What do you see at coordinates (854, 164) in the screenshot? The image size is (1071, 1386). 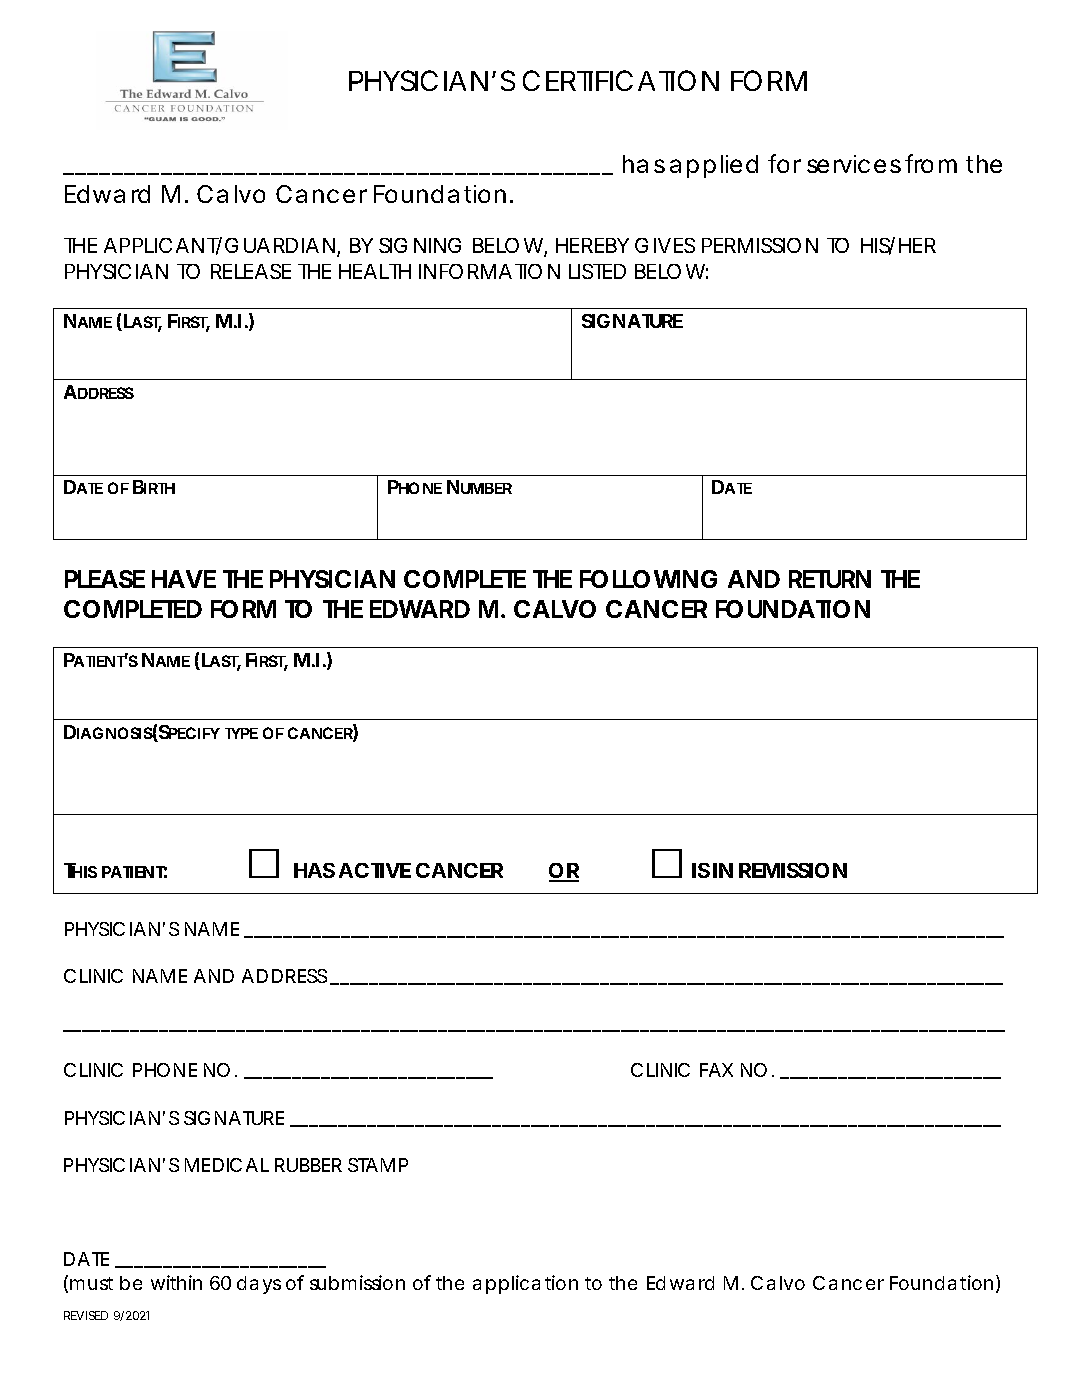 I see `services` at bounding box center [854, 164].
